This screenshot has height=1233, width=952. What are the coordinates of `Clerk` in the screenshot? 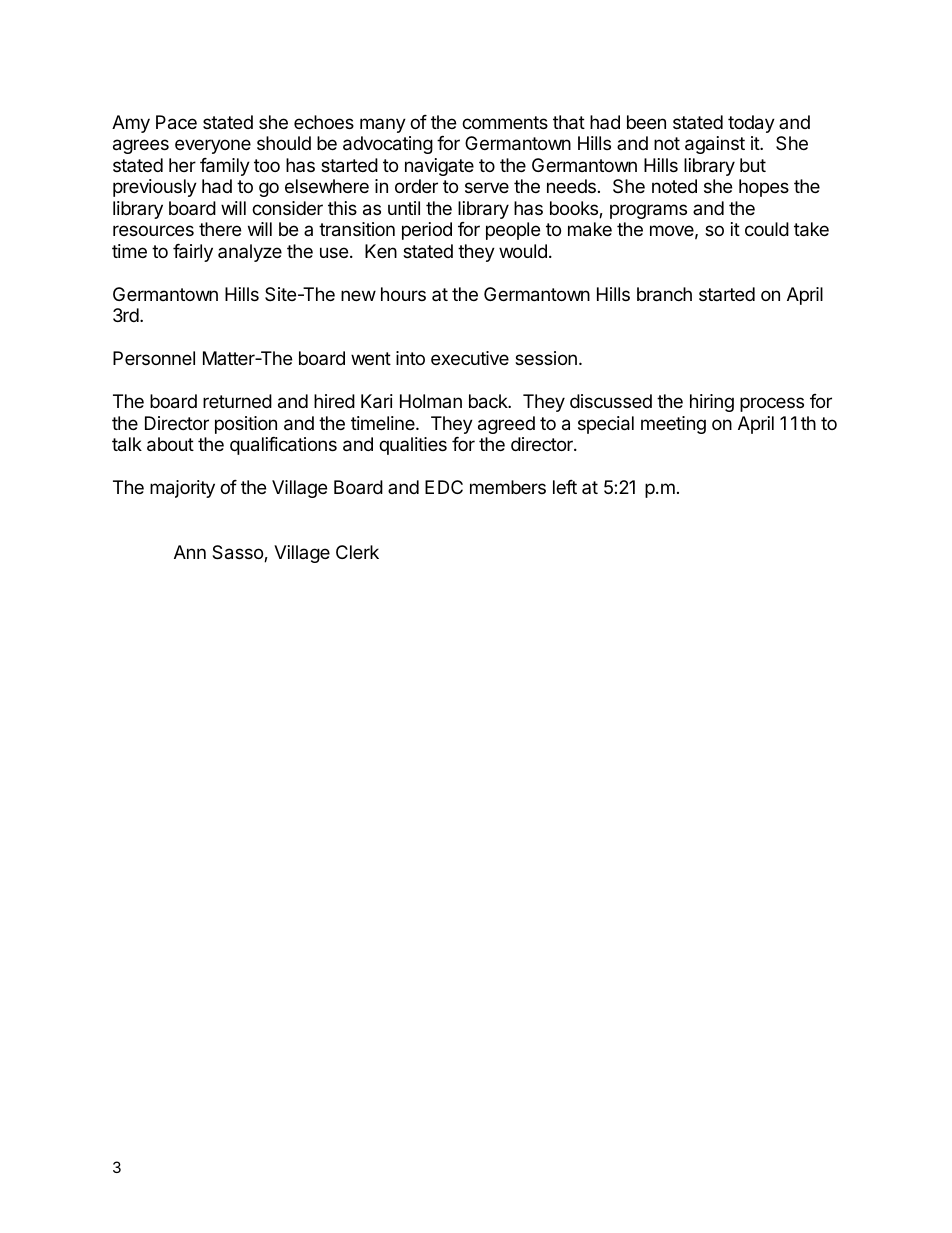 It's located at (357, 552).
